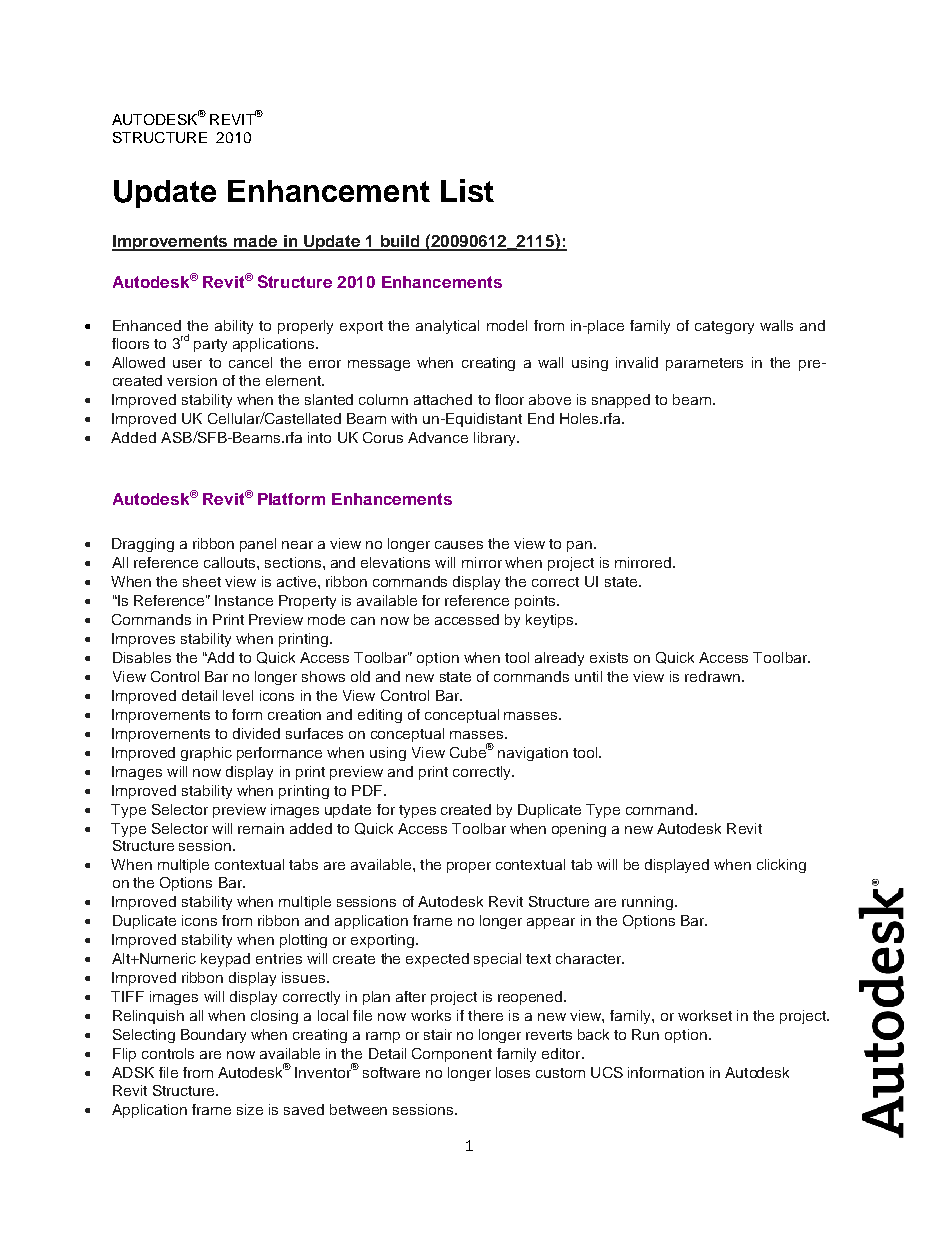 This screenshot has width=952, height=1233. Describe the element at coordinates (258, 545) in the screenshot. I see `panel` at that location.
